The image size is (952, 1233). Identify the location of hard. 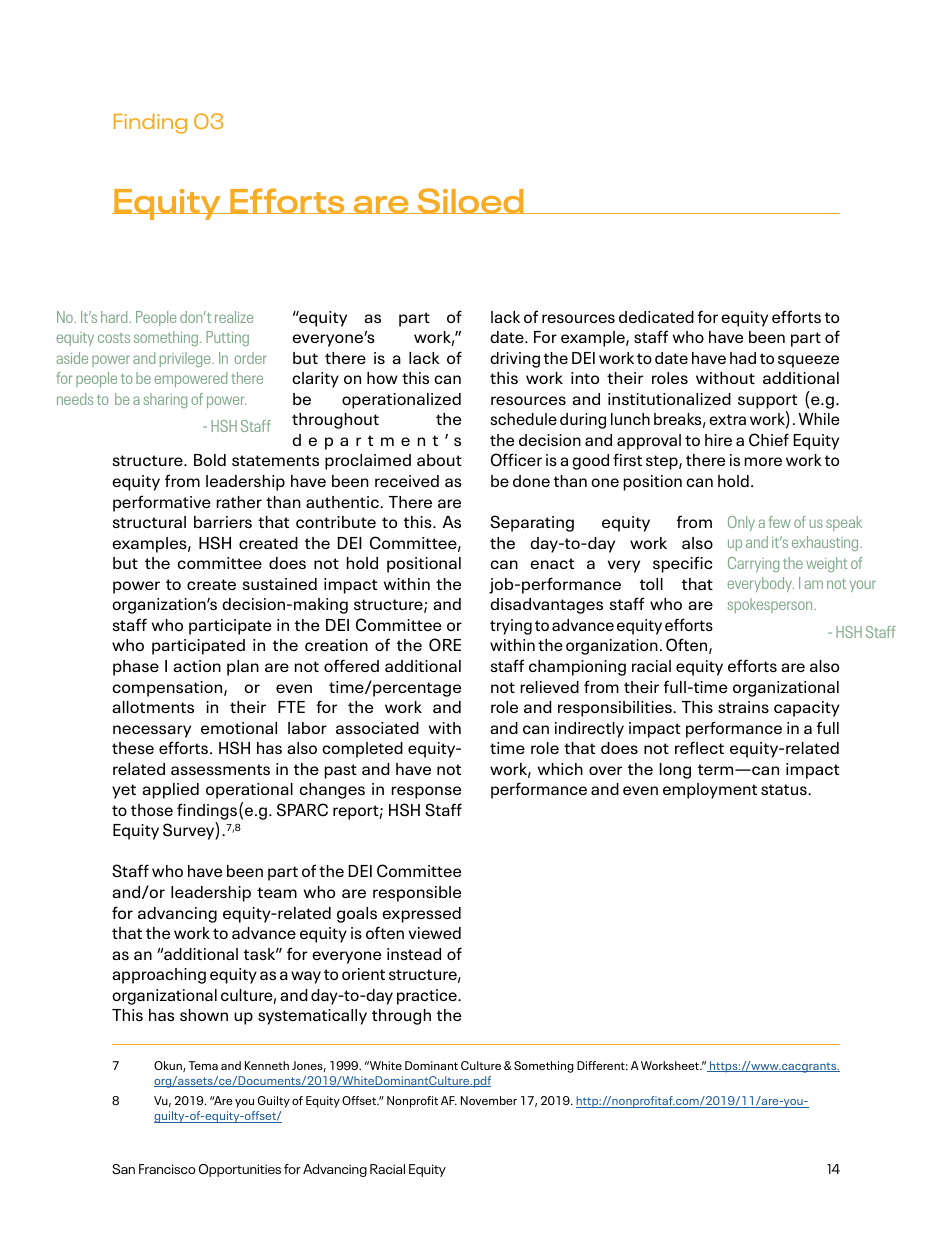
(114, 317).
